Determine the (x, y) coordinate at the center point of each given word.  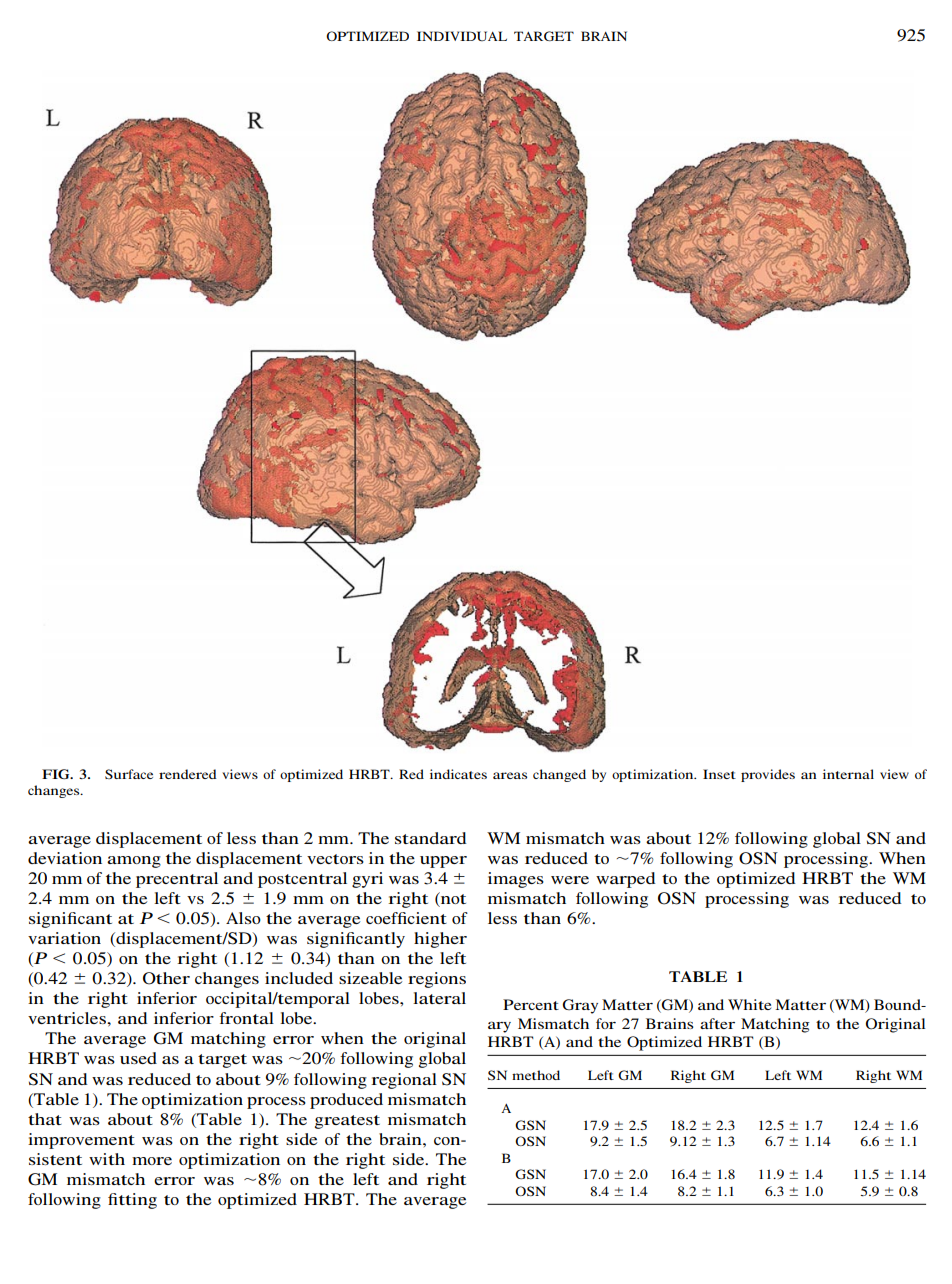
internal (848, 774)
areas (510, 775)
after (717, 1023)
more (152, 1161)
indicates (458, 774)
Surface (129, 774)
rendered (188, 774)
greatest (347, 1122)
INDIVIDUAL (462, 36)
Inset (719, 774)
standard (431, 838)
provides (768, 775)
